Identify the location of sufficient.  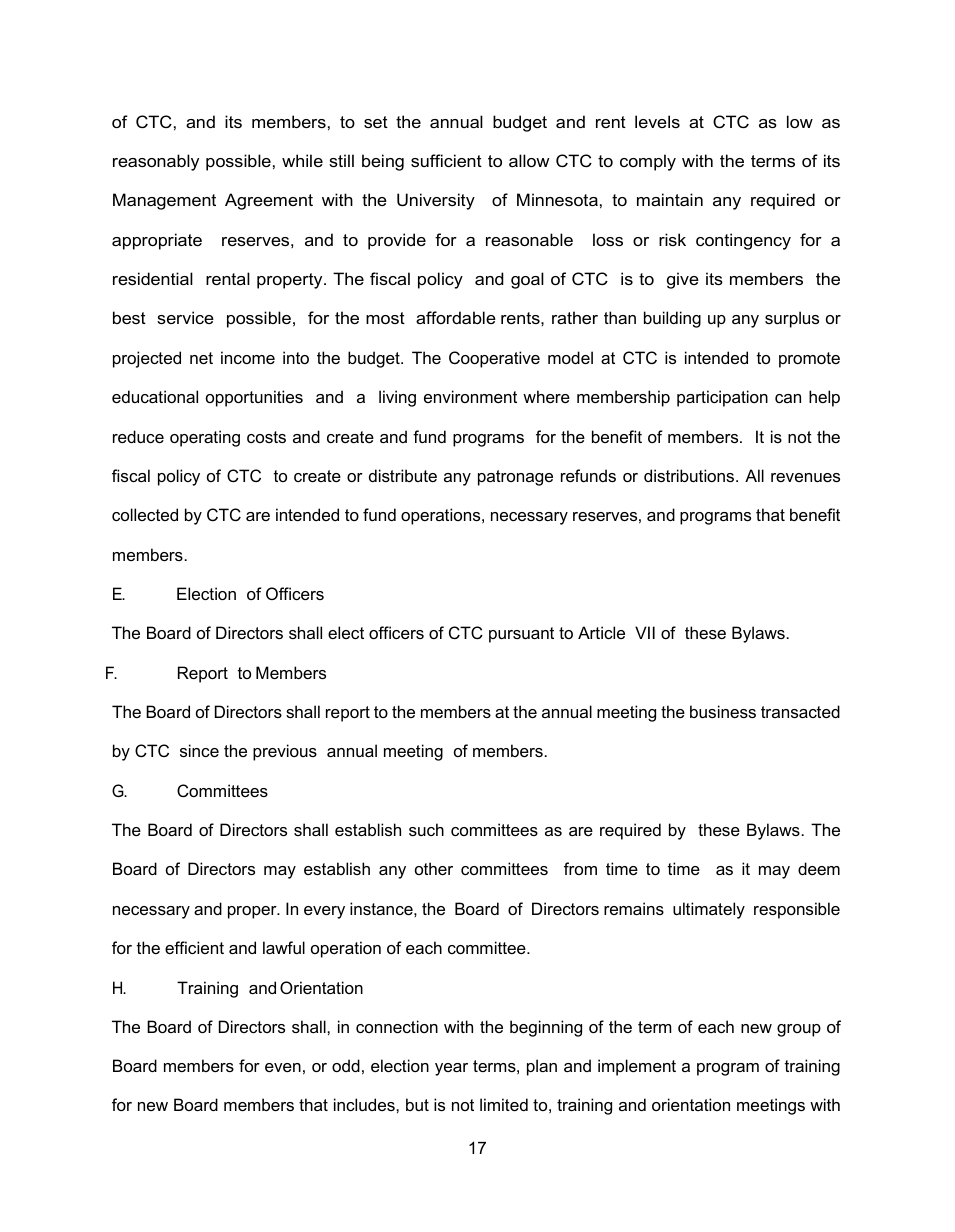
(446, 160).
